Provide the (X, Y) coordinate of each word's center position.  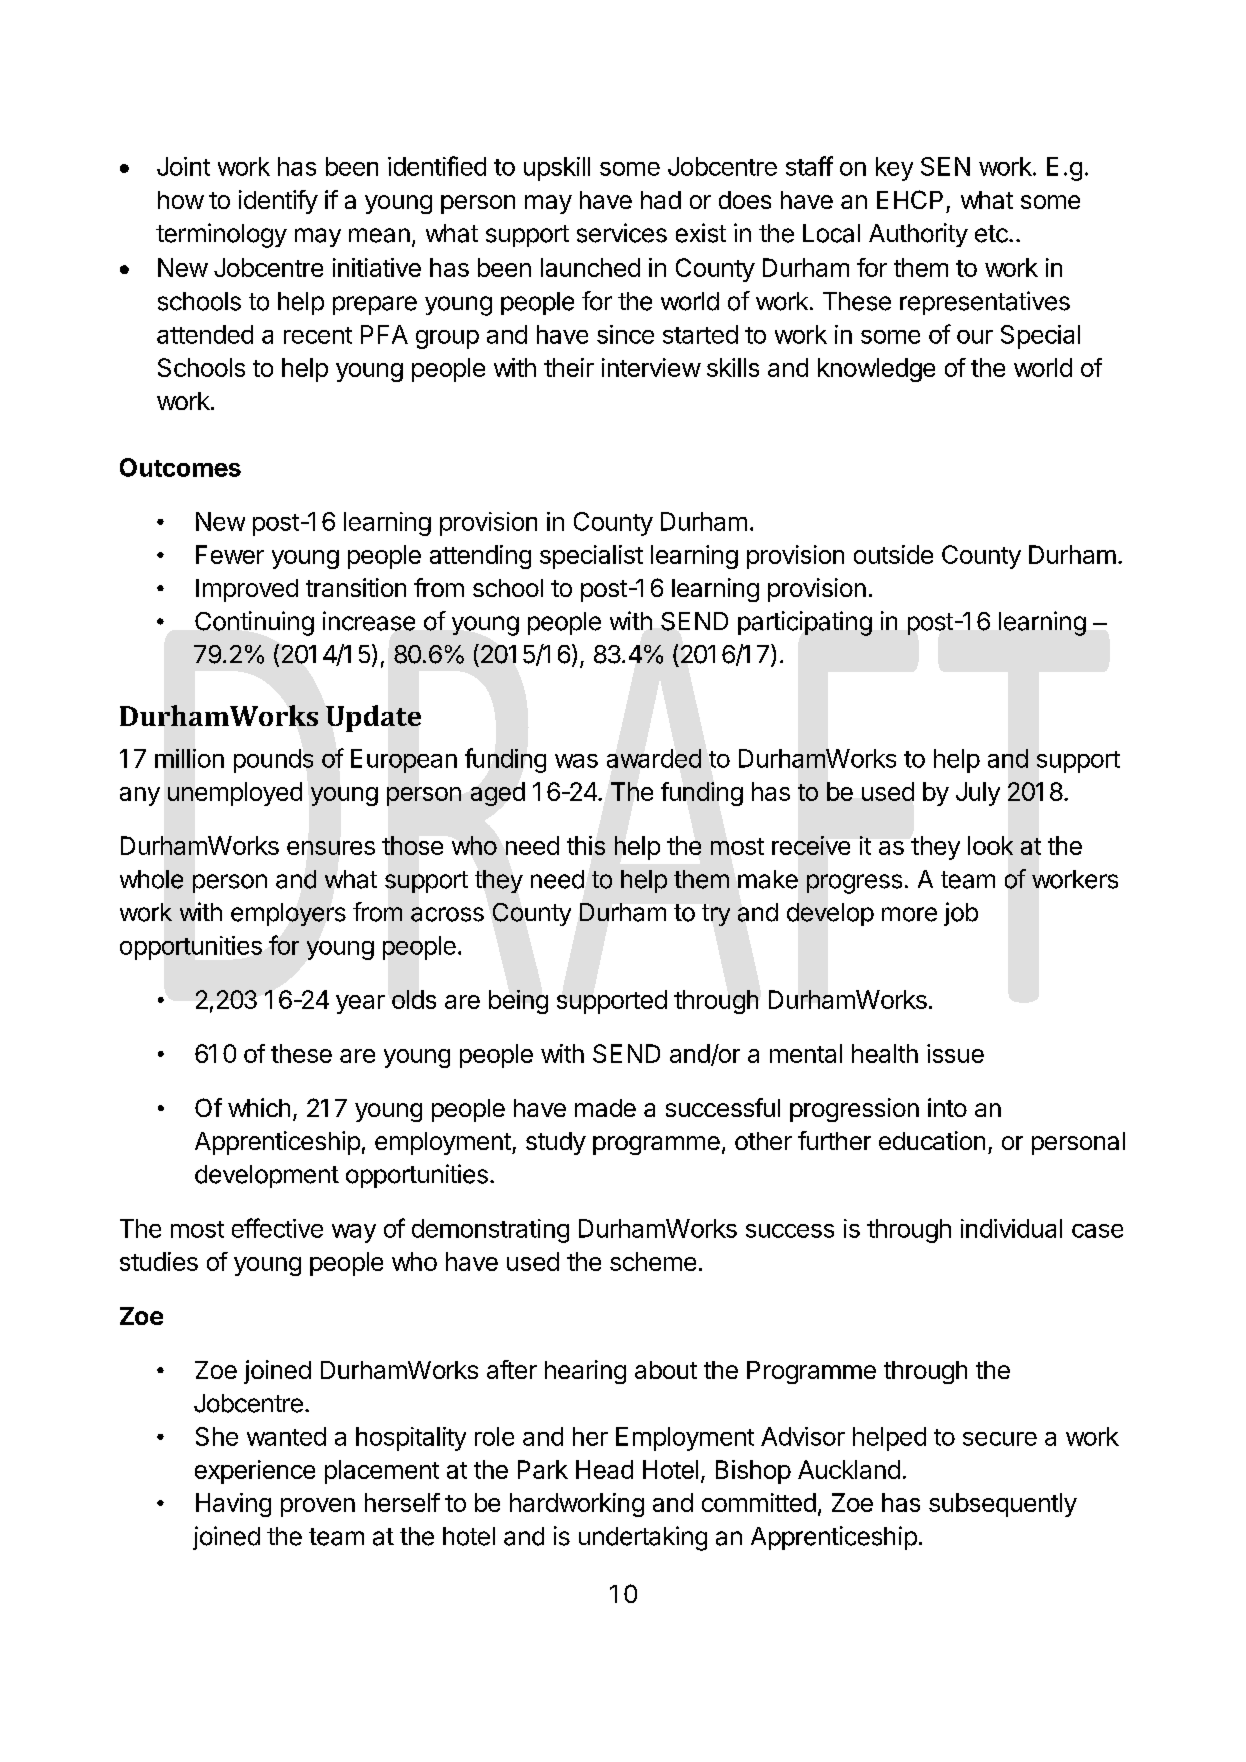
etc (992, 234)
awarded (654, 758)
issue (955, 1053)
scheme (653, 1261)
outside (893, 554)
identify (278, 202)
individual (1011, 1228)
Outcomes (180, 467)
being (518, 1002)
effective (277, 1228)
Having (233, 1505)
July (978, 794)
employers (288, 914)
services (622, 233)
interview (651, 367)
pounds (273, 761)
